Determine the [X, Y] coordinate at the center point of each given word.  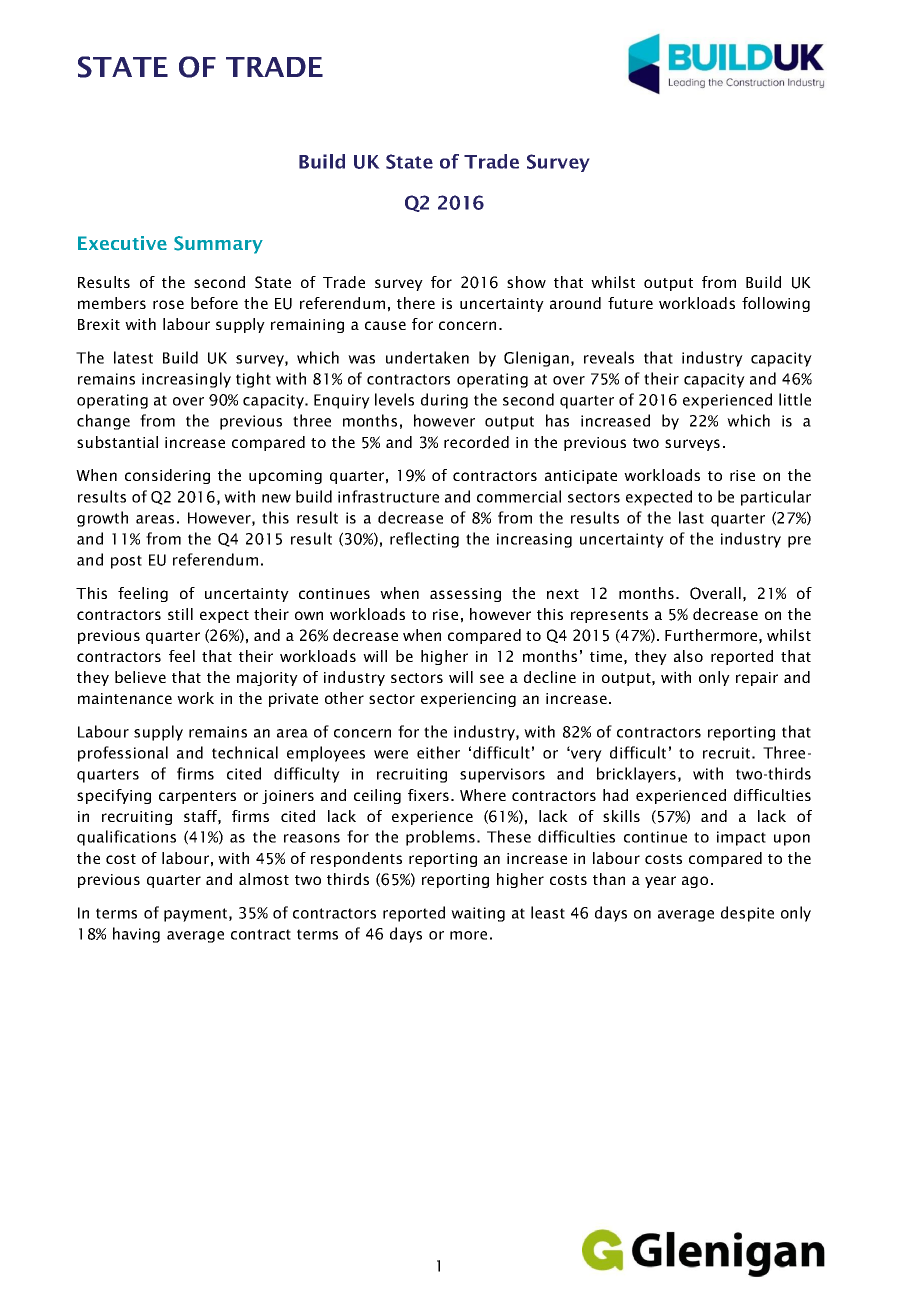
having [136, 935]
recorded [476, 442]
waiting [478, 914]
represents [609, 616]
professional [123, 754]
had [615, 795]
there [416, 303]
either [438, 752]
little [795, 399]
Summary [218, 245]
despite [747, 914]
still [180, 614]
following [776, 304]
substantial [117, 442]
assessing [465, 595]
